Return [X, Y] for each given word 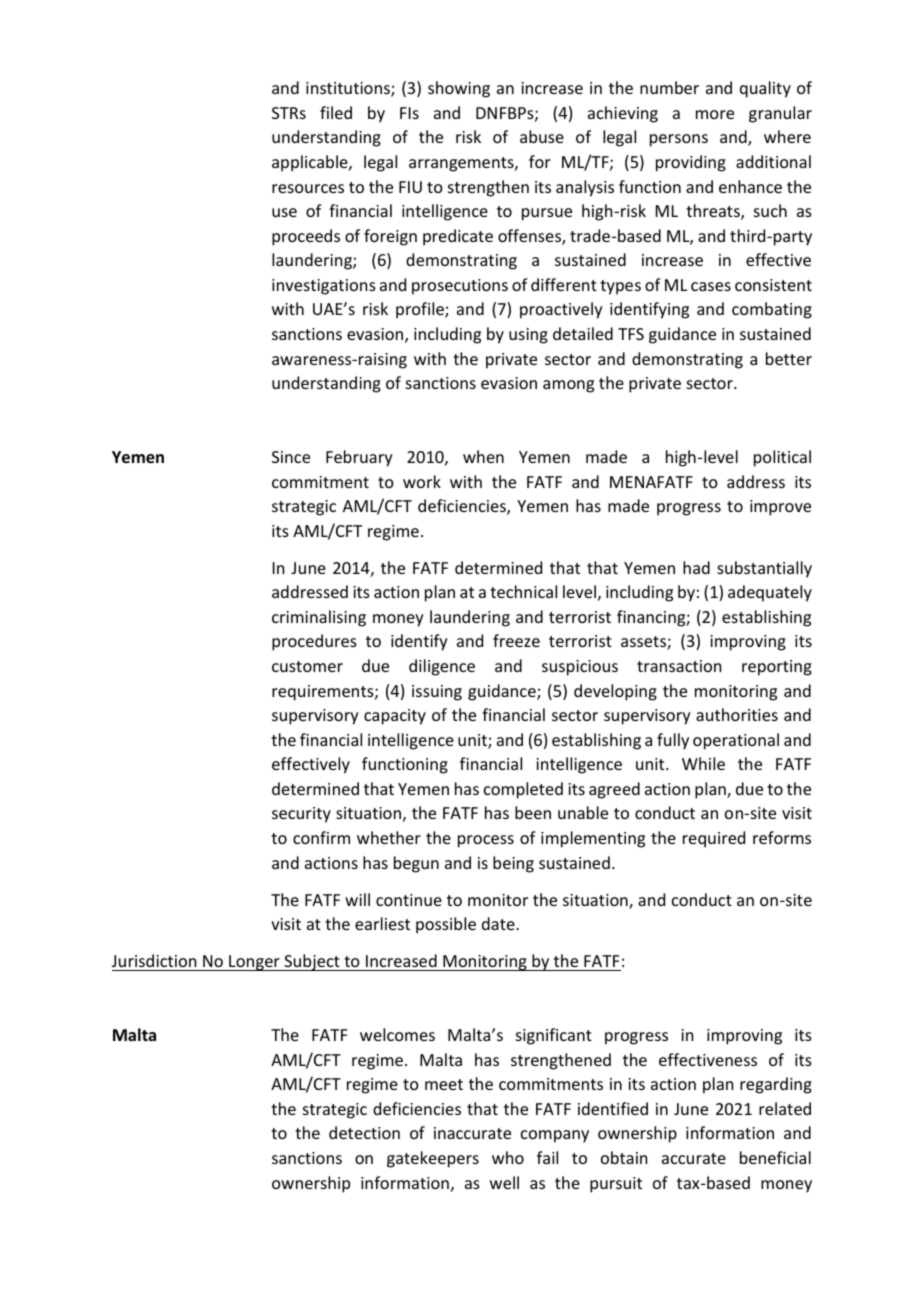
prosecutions [460, 287]
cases [711, 286]
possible [446, 925]
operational [736, 741]
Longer [254, 963]
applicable [311, 163]
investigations [324, 287]
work [422, 481]
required [714, 839]
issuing [437, 693]
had [696, 567]
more [715, 114]
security [301, 815]
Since [291, 457]
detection [364, 1132]
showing [459, 89]
